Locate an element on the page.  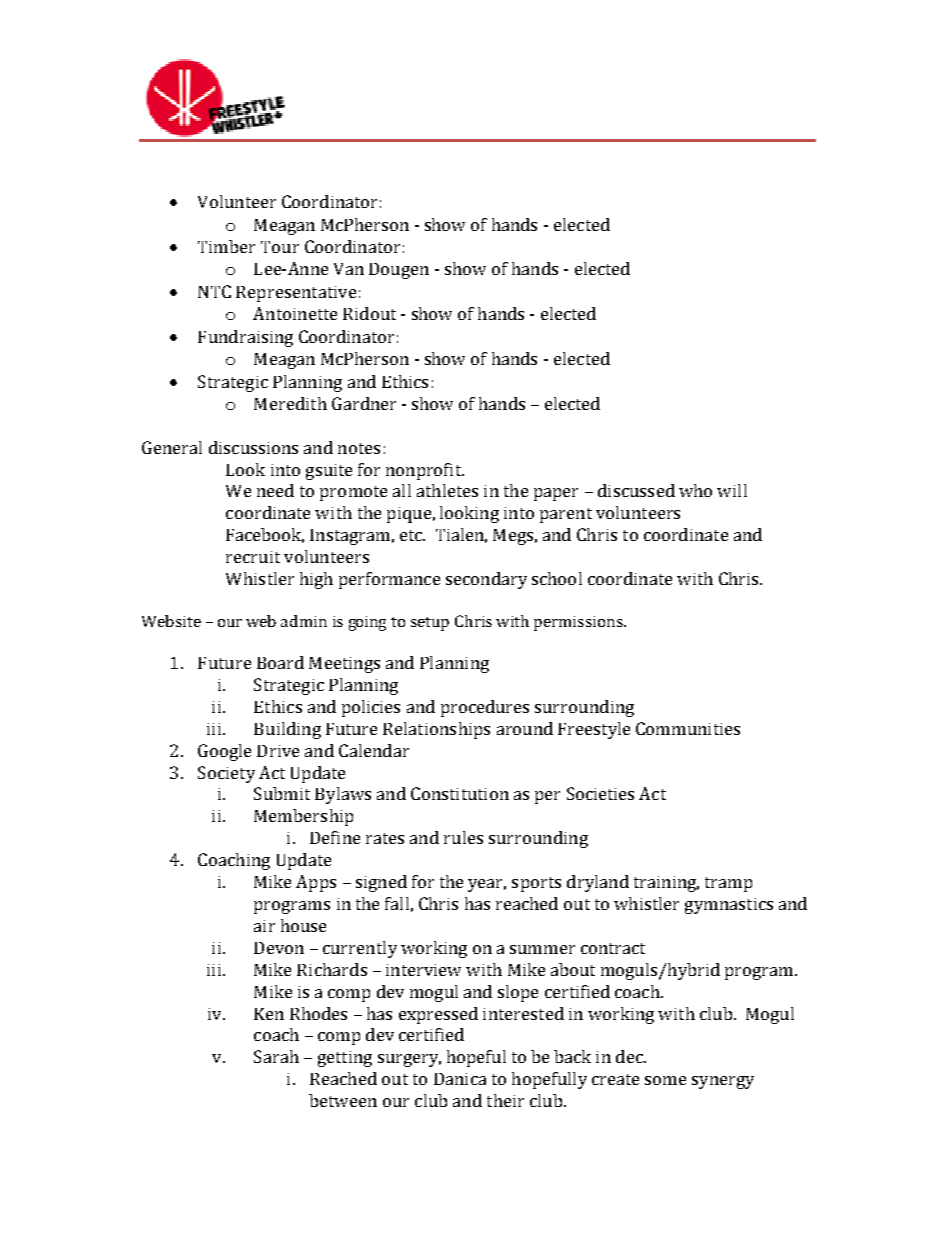
NTC is located at coordinates (214, 291).
